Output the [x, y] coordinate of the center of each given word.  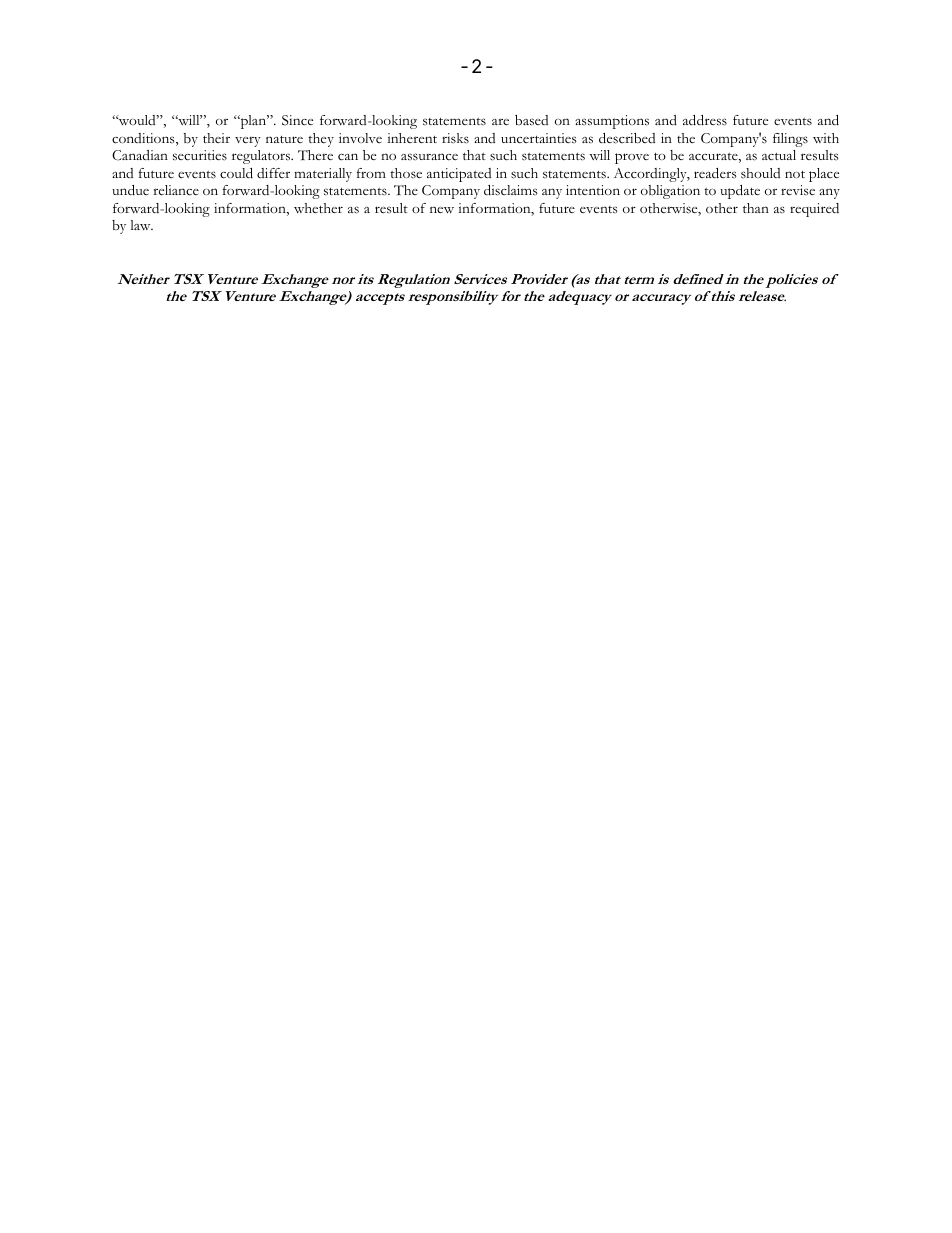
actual [779, 155]
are [500, 121]
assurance [429, 157]
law [141, 225]
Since [297, 120]
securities [200, 155]
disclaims [511, 190]
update [740, 192]
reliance [176, 190]
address [705, 120]
